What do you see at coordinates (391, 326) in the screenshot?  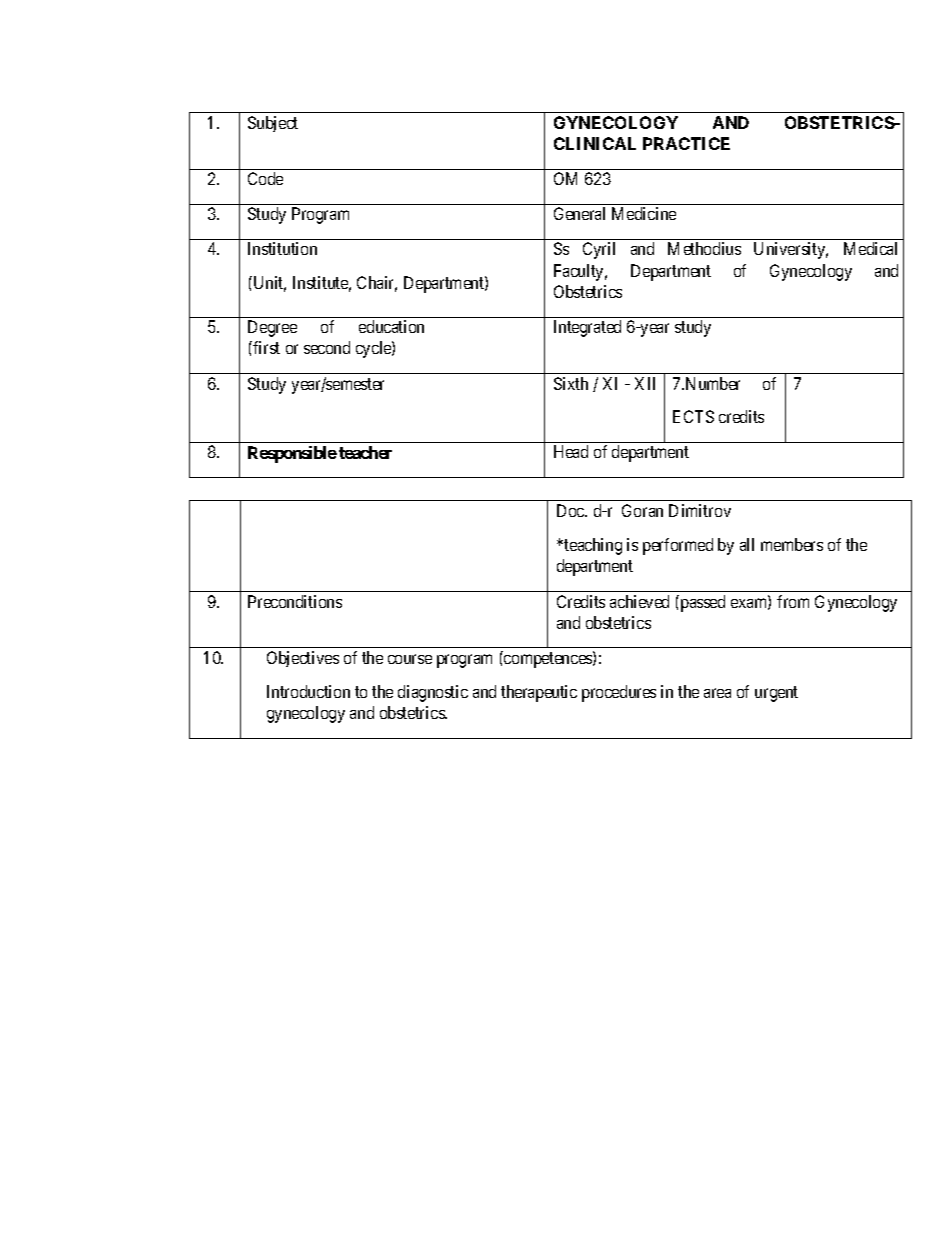 I see `education` at bounding box center [391, 326].
